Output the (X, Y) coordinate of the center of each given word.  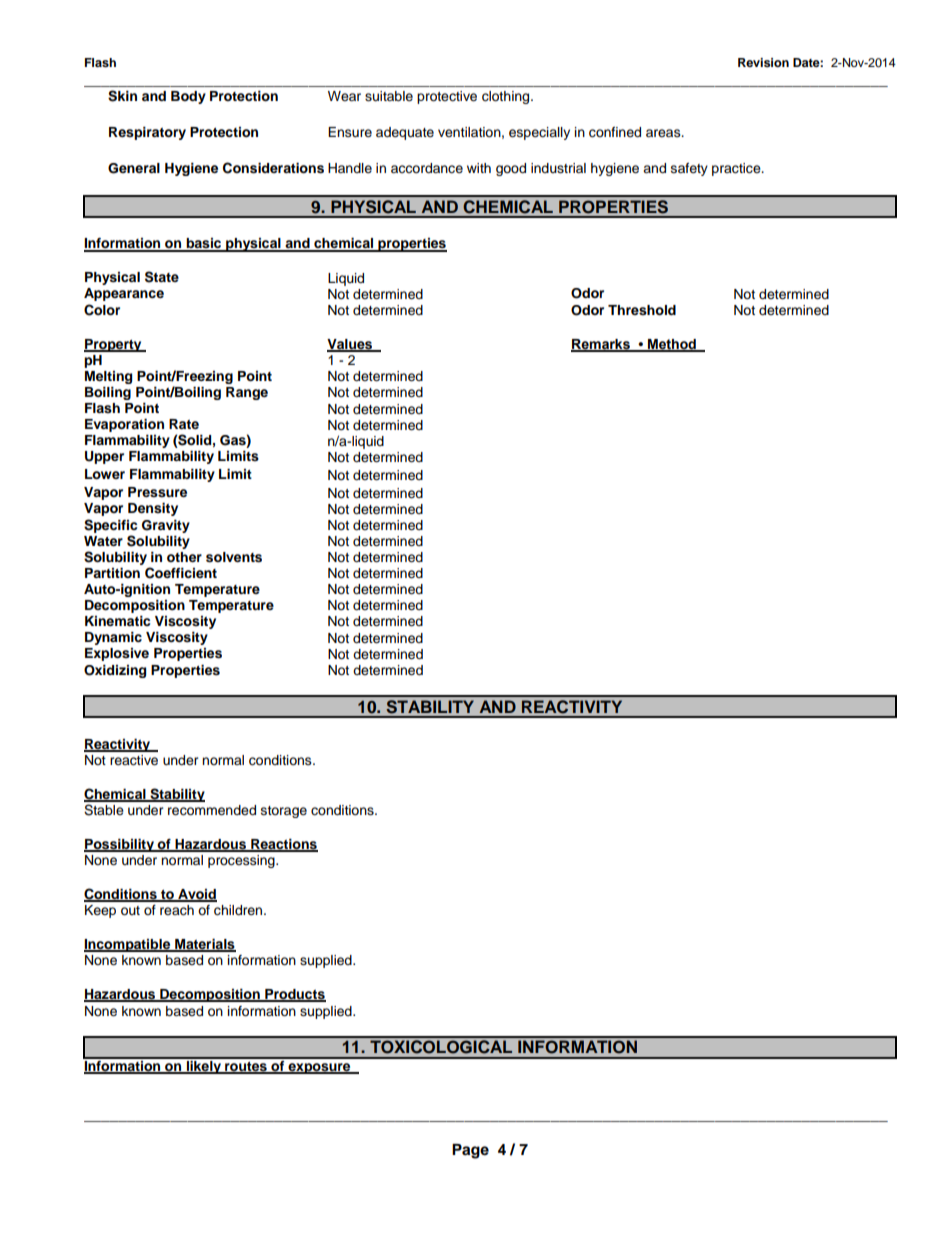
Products (294, 995)
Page (470, 1151)
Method (672, 345)
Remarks (601, 345)
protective (447, 97)
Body (188, 97)
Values (351, 345)
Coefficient (181, 573)
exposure (319, 1068)
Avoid (196, 895)
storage (284, 812)
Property (114, 345)
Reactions (283, 845)
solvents (234, 557)
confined (615, 132)
